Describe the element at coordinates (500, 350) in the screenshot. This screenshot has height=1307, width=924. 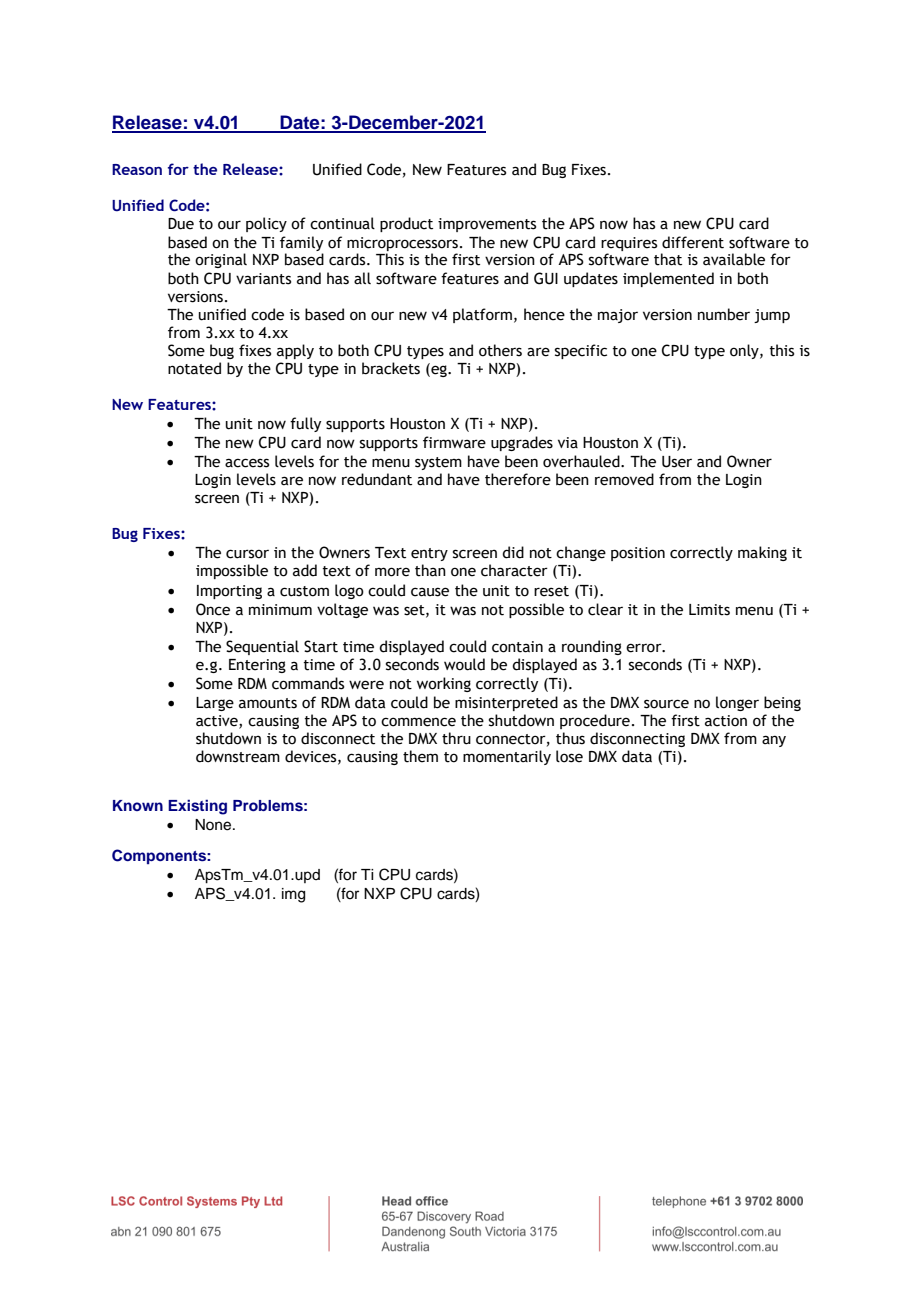
I see `others` at that location.
